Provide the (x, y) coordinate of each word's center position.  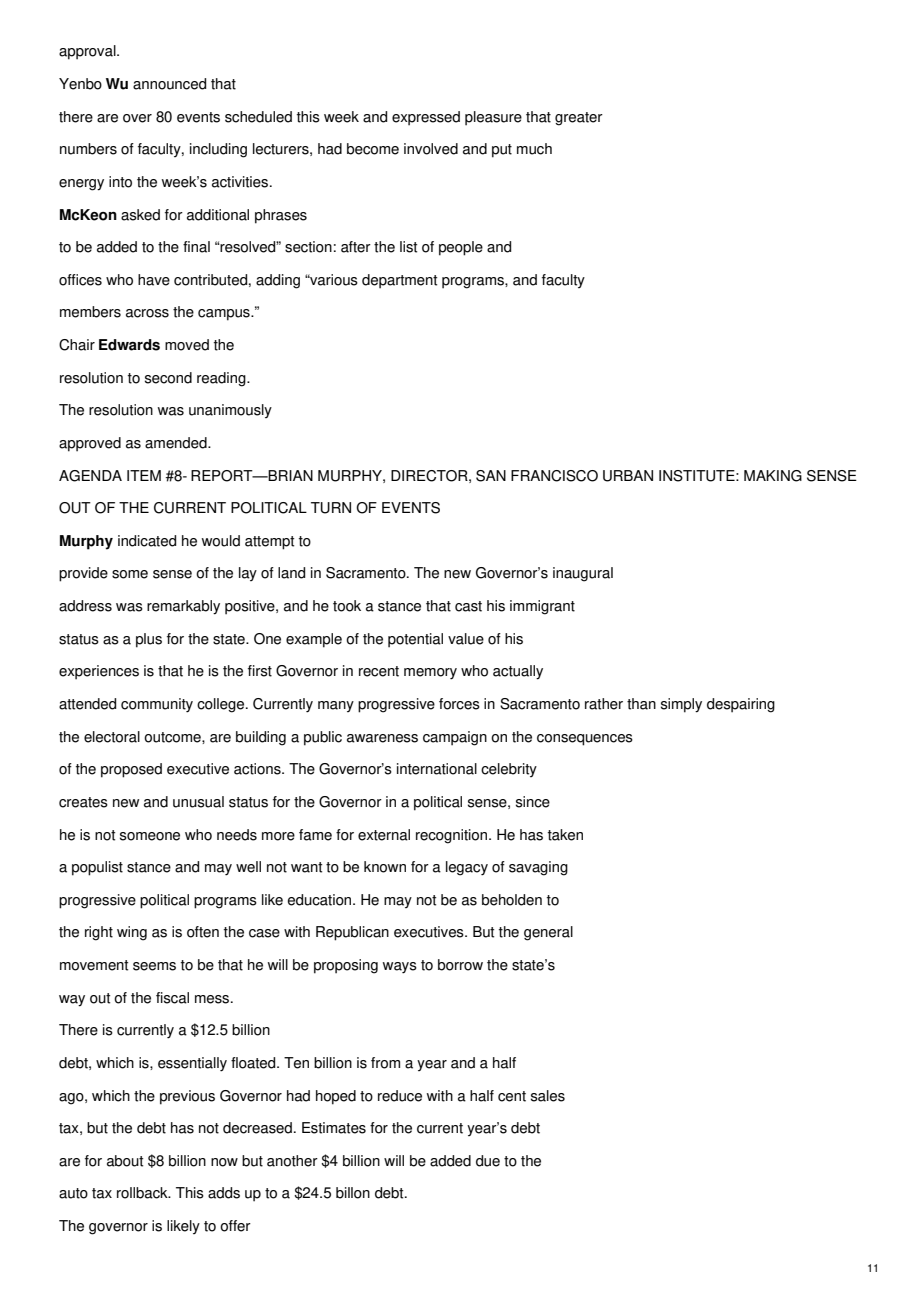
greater (579, 119)
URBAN (628, 476)
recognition (453, 836)
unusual (198, 802)
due (488, 1161)
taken (565, 835)
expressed (426, 118)
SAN (491, 476)
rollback (143, 1193)
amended (177, 443)
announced (169, 84)
